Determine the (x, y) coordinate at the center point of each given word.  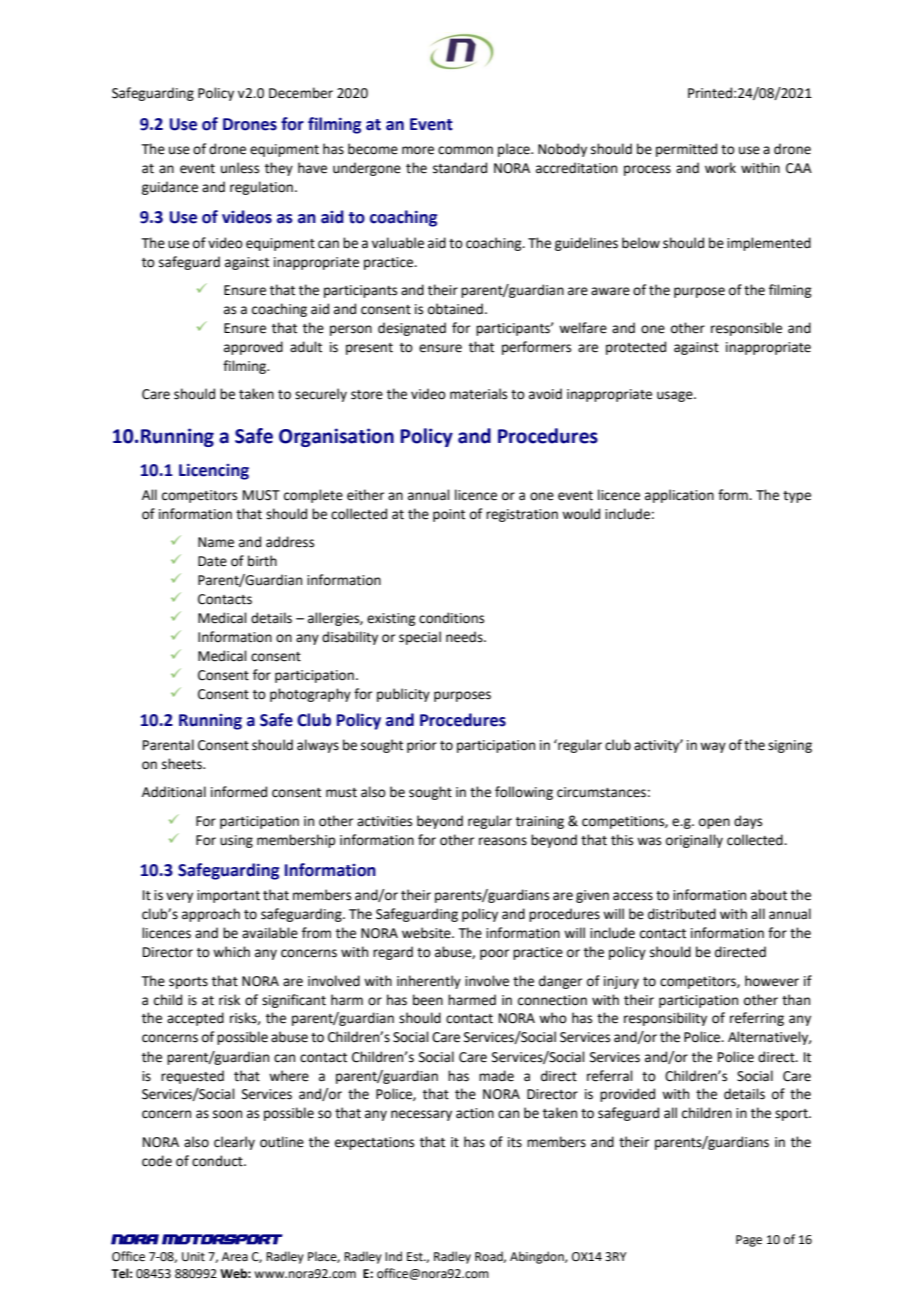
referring (757, 1019)
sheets (183, 764)
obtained (455, 309)
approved (253, 348)
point (449, 515)
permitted (686, 150)
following (524, 793)
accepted (195, 1019)
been (428, 1000)
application (679, 496)
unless (240, 168)
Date (212, 561)
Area (235, 1257)
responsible (746, 329)
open (714, 823)
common (465, 150)
